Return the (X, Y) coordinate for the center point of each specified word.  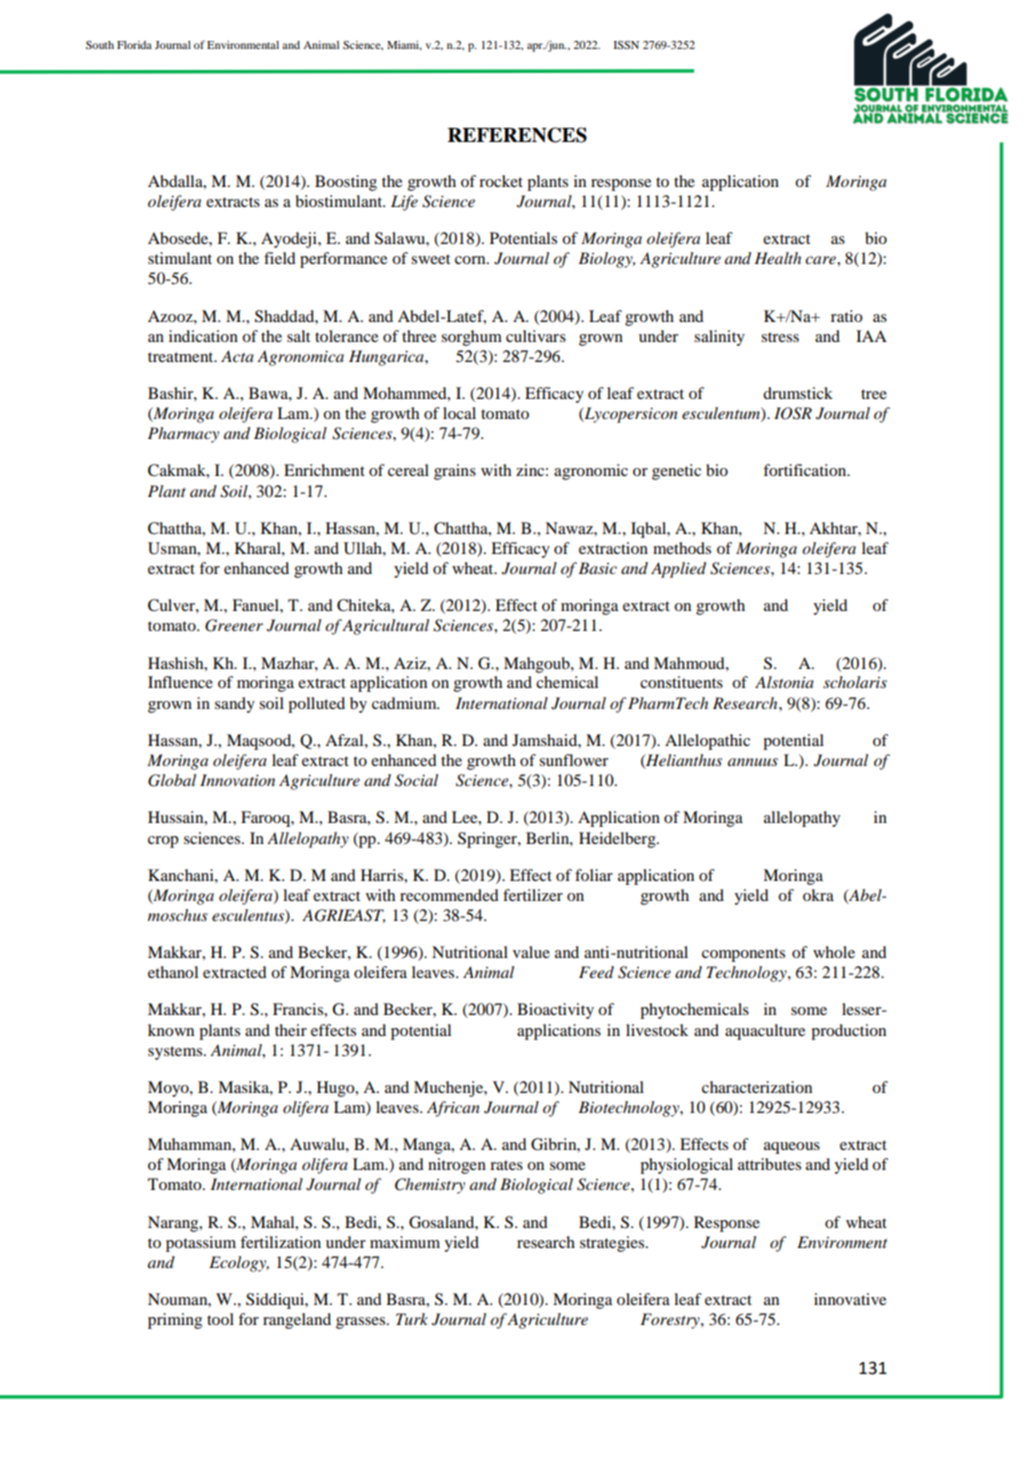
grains (455, 472)
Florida (134, 45)
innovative (850, 1299)
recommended (449, 895)
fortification (806, 470)
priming (175, 1321)
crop (163, 842)
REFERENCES (517, 135)
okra (818, 895)
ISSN (626, 45)
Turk (412, 1319)
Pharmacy (183, 435)
